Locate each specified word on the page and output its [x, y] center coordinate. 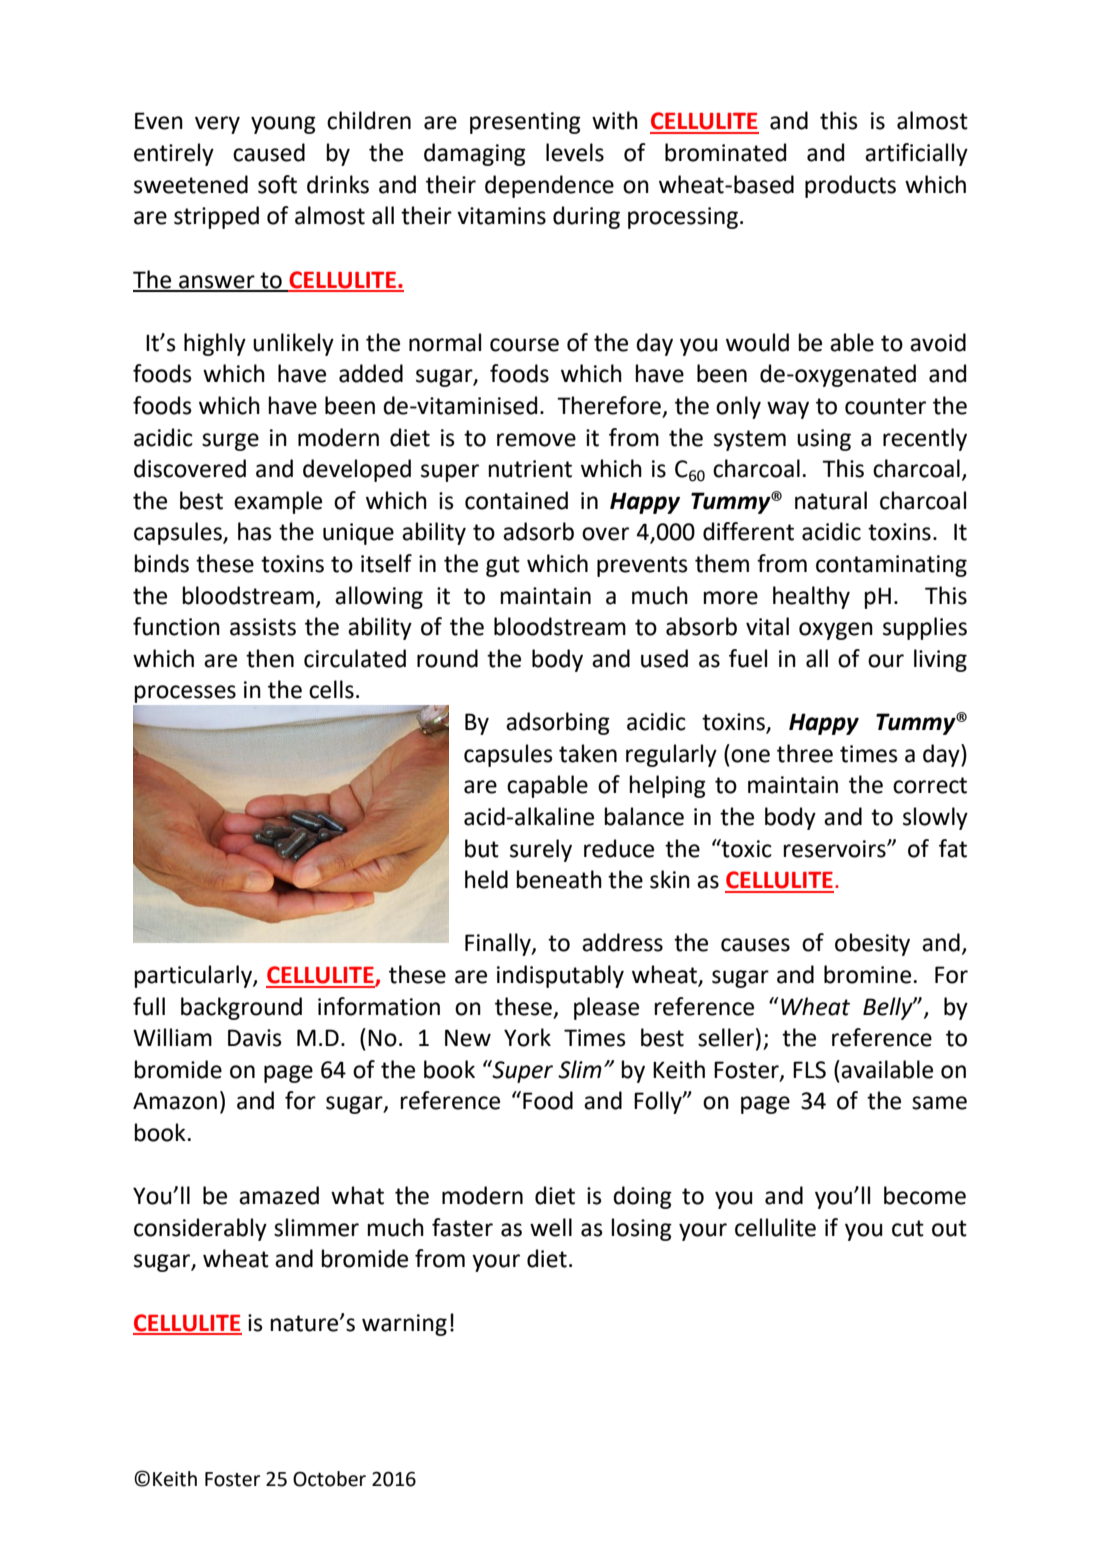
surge [230, 442]
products [850, 186]
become [925, 1195]
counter [885, 406]
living [940, 660]
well [551, 1227]
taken [588, 753]
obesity [872, 944]
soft [277, 184]
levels [575, 152]
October [329, 1479]
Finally [499, 944]
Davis [255, 1038]
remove [536, 440]
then [270, 658]
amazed [279, 1195]
